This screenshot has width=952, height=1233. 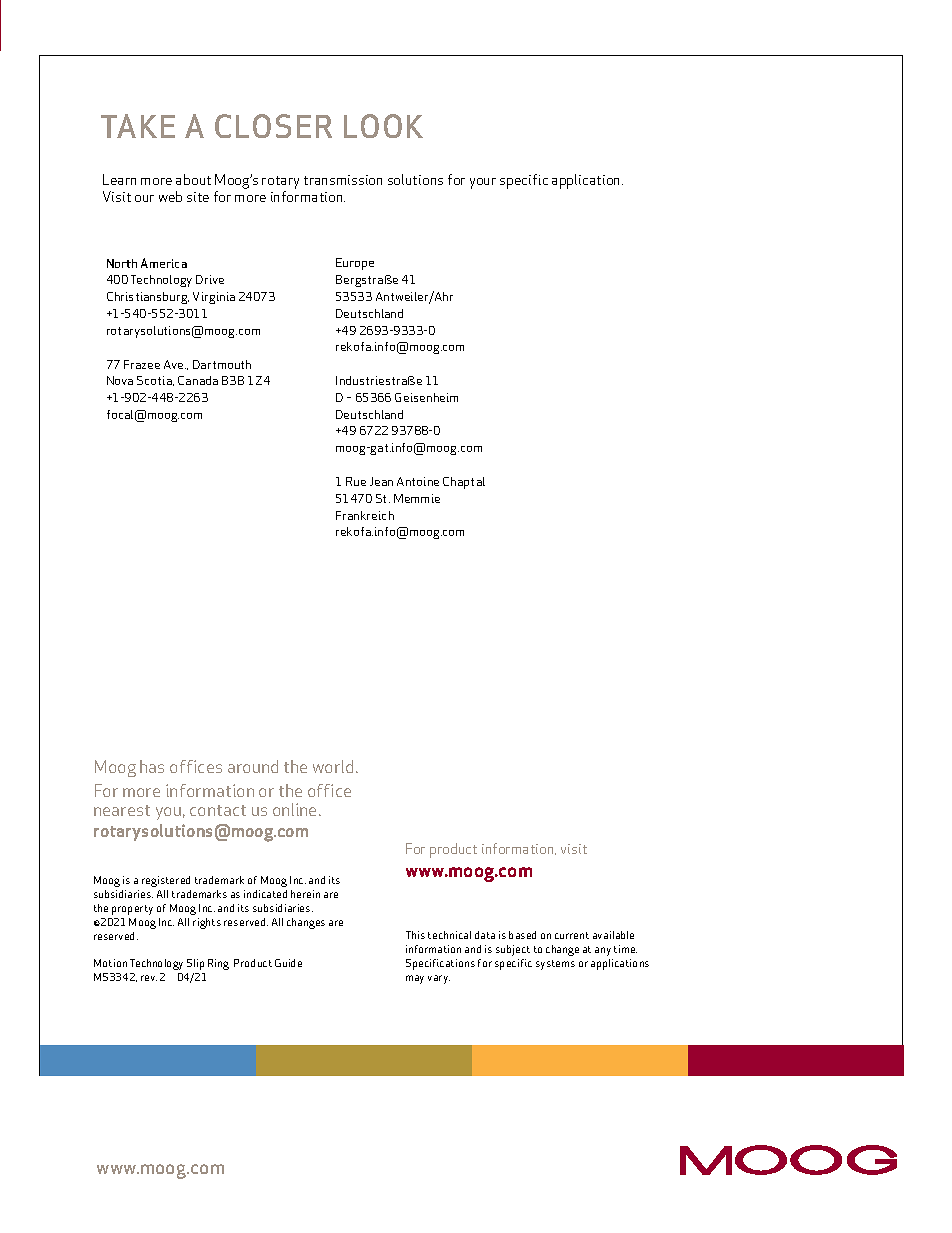 What do you see at coordinates (343, 180) in the screenshot?
I see `transmission` at bounding box center [343, 180].
